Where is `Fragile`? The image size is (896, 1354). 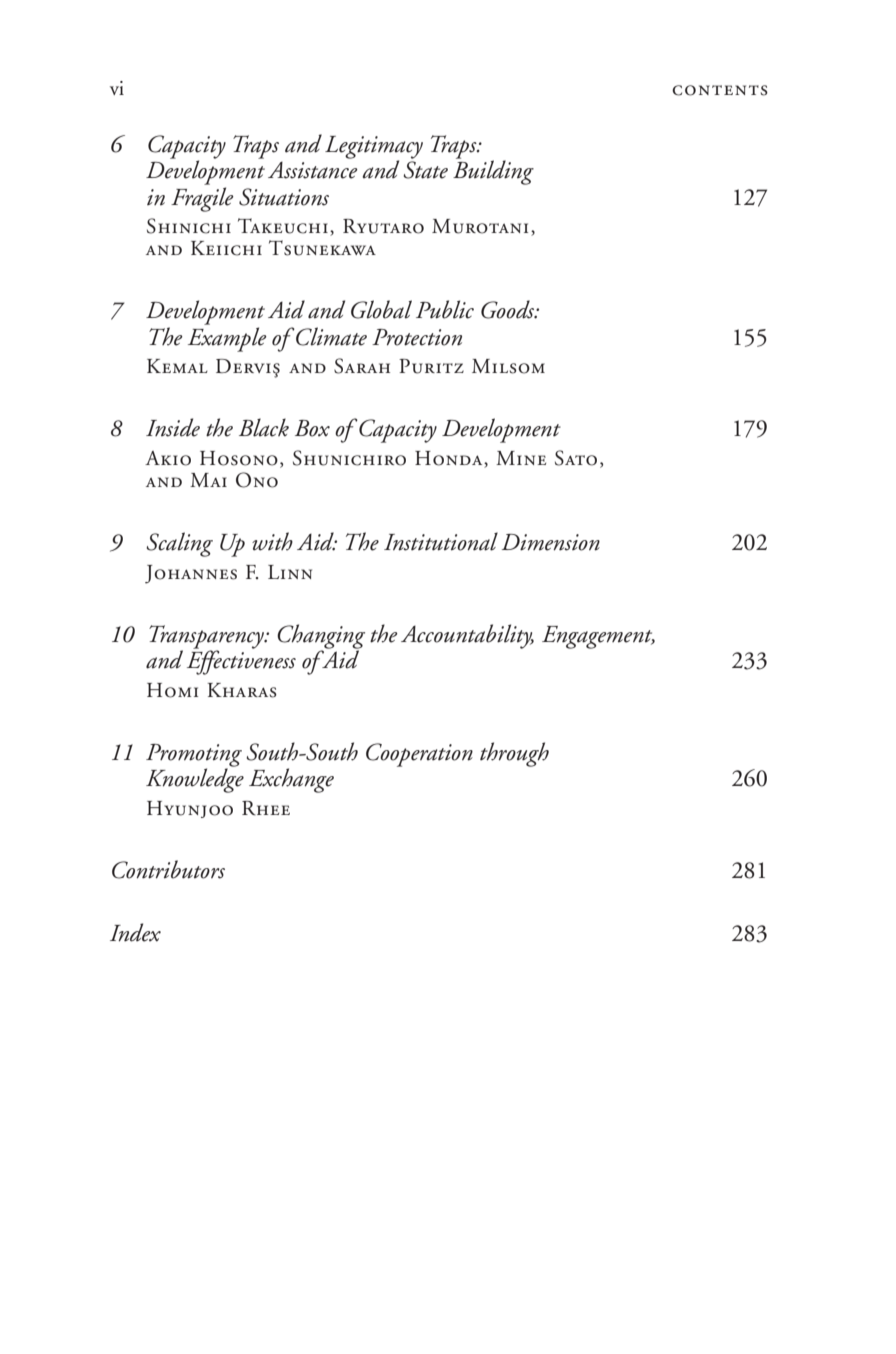
Fragile is located at coordinates (202, 199).
